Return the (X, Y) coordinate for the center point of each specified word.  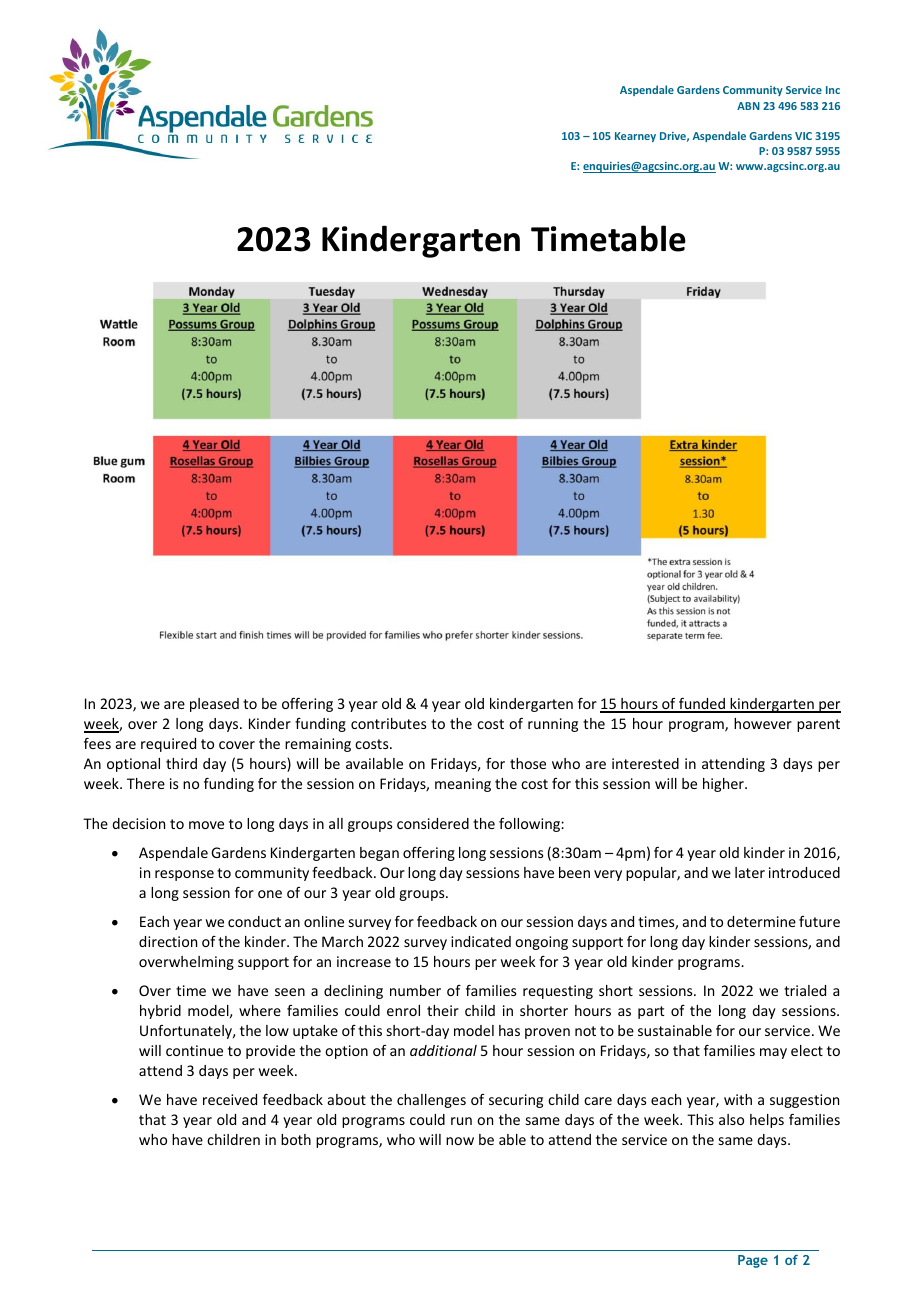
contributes (388, 723)
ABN (748, 106)
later (750, 872)
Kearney (635, 137)
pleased (214, 705)
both (296, 1139)
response (184, 875)
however (763, 723)
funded (702, 705)
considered (433, 823)
